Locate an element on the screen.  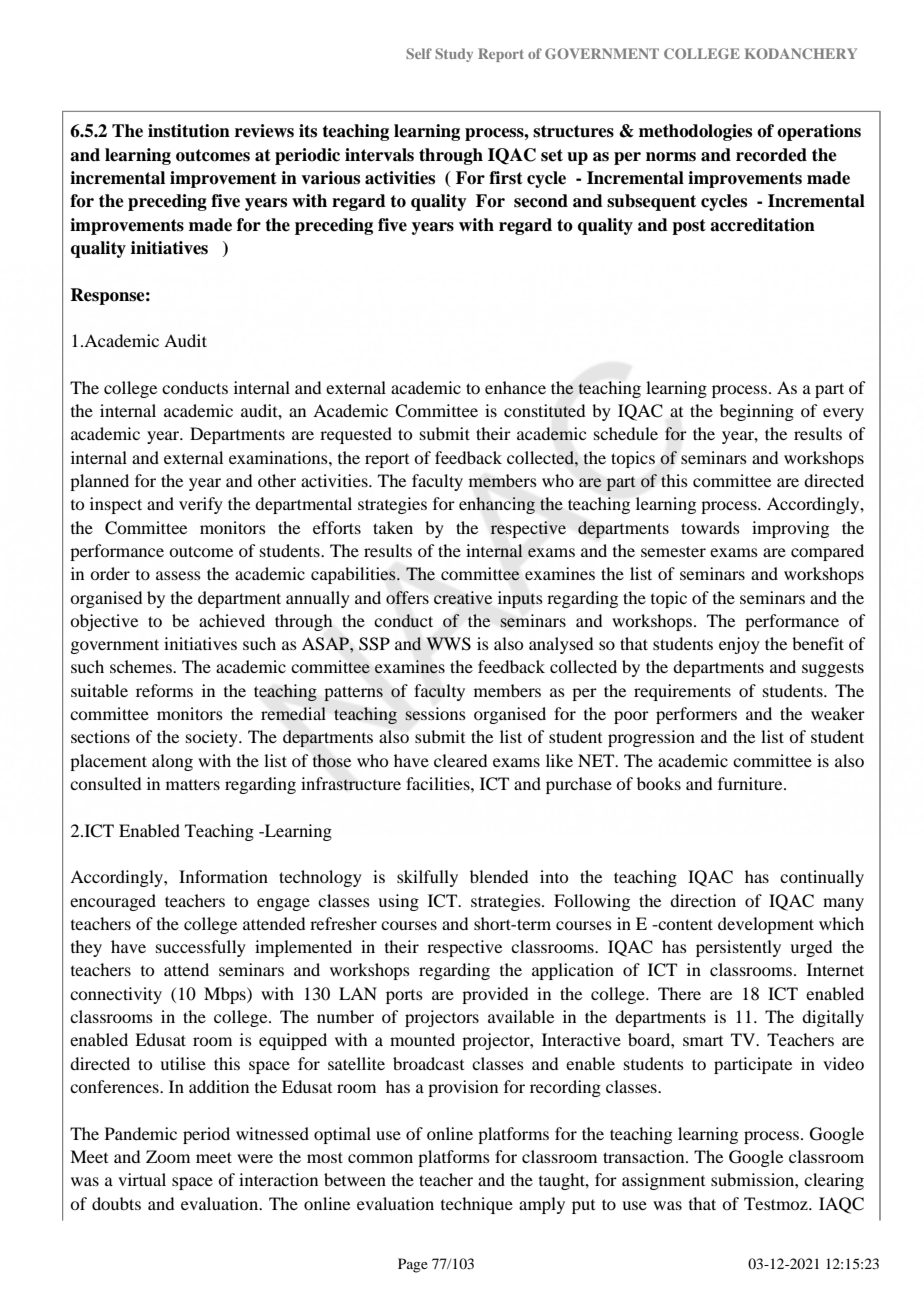
Study is located at coordinates (454, 55).
